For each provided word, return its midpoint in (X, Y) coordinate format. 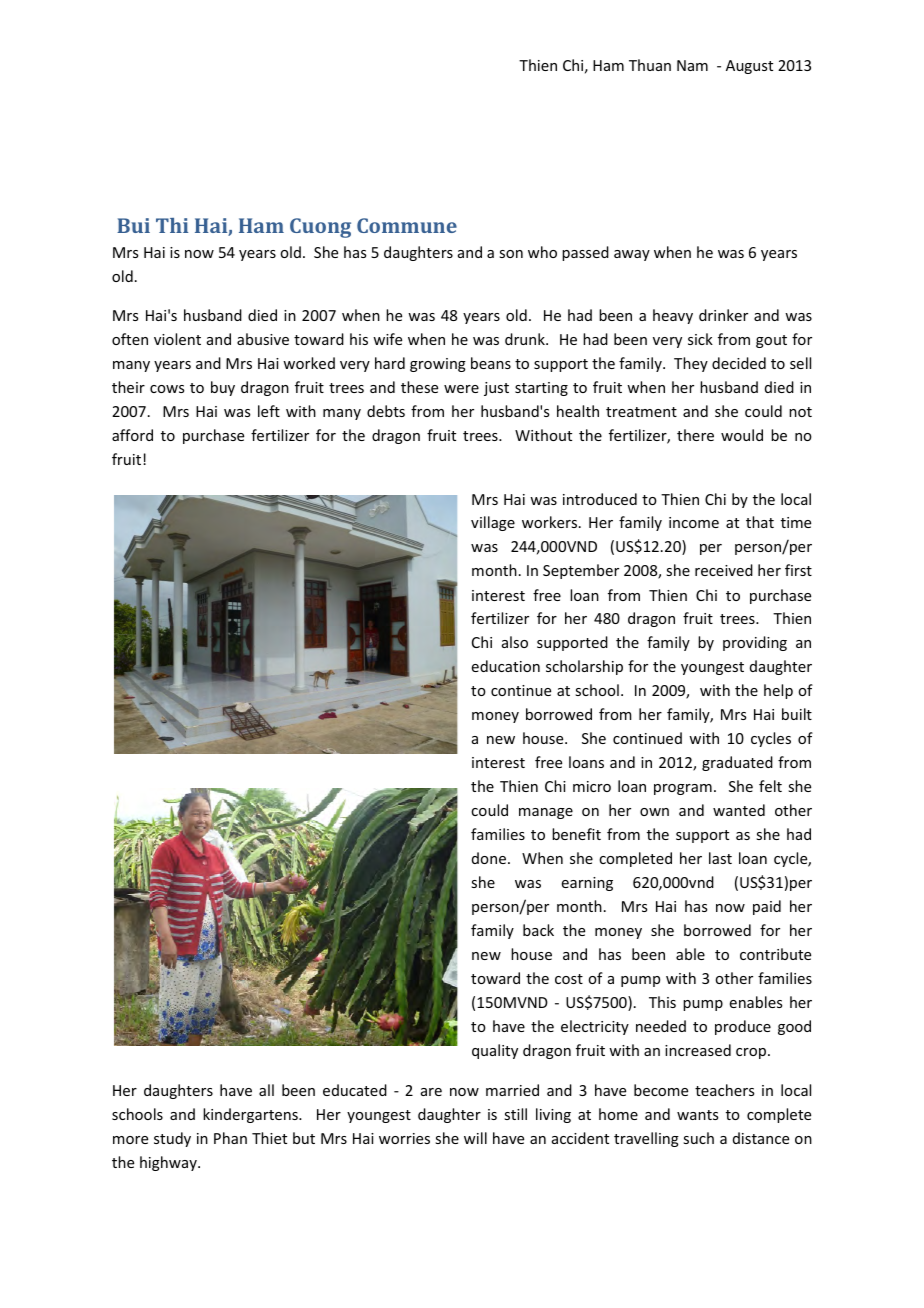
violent (177, 339)
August (749, 67)
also (515, 642)
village (493, 523)
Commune (407, 225)
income (694, 522)
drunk (526, 339)
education (506, 666)
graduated (737, 763)
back (538, 930)
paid (767, 907)
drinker (723, 315)
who (542, 252)
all (266, 1090)
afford (132, 435)
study (172, 1139)
